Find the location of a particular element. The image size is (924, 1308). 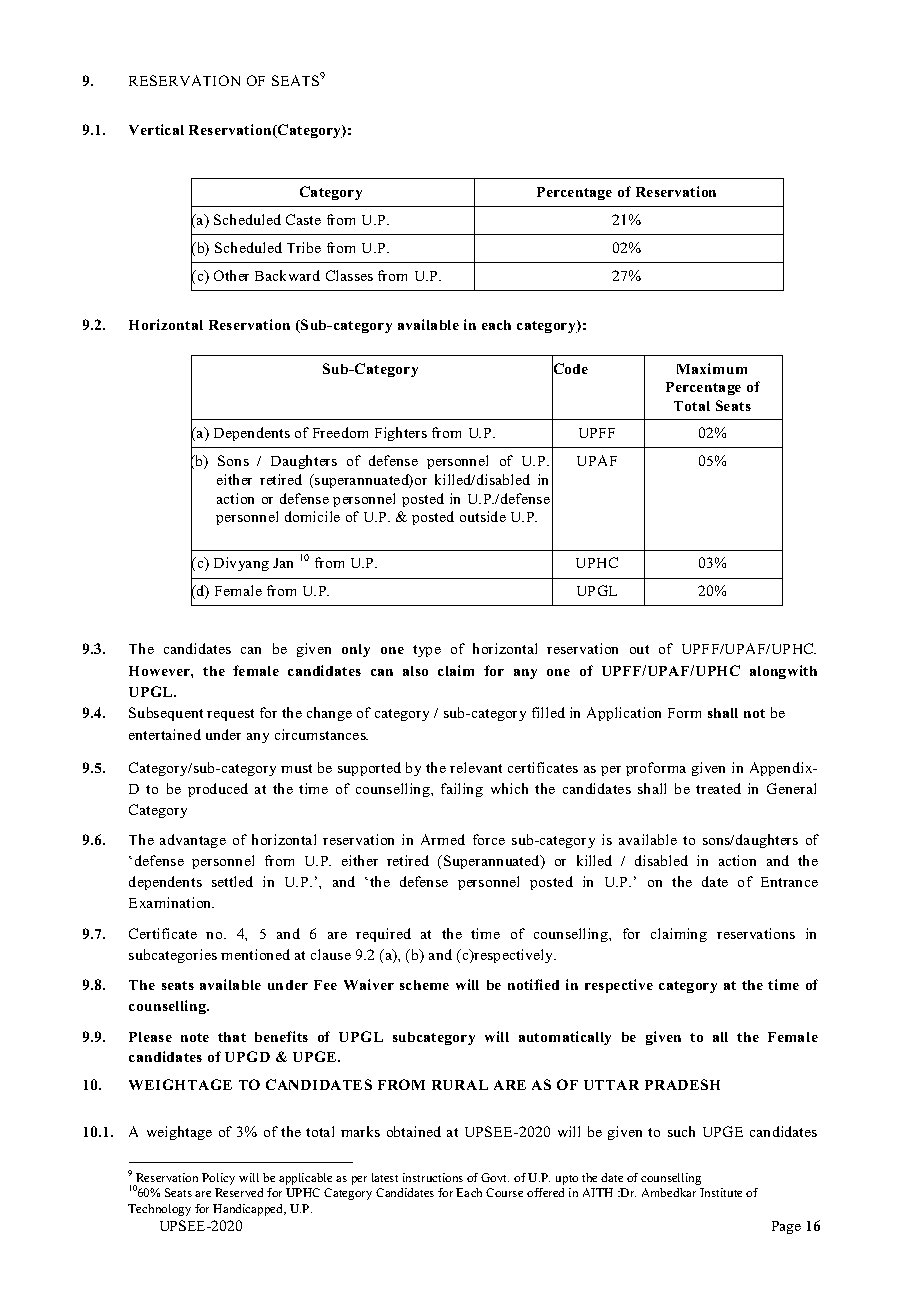

Reserved is located at coordinates (239, 1192).
